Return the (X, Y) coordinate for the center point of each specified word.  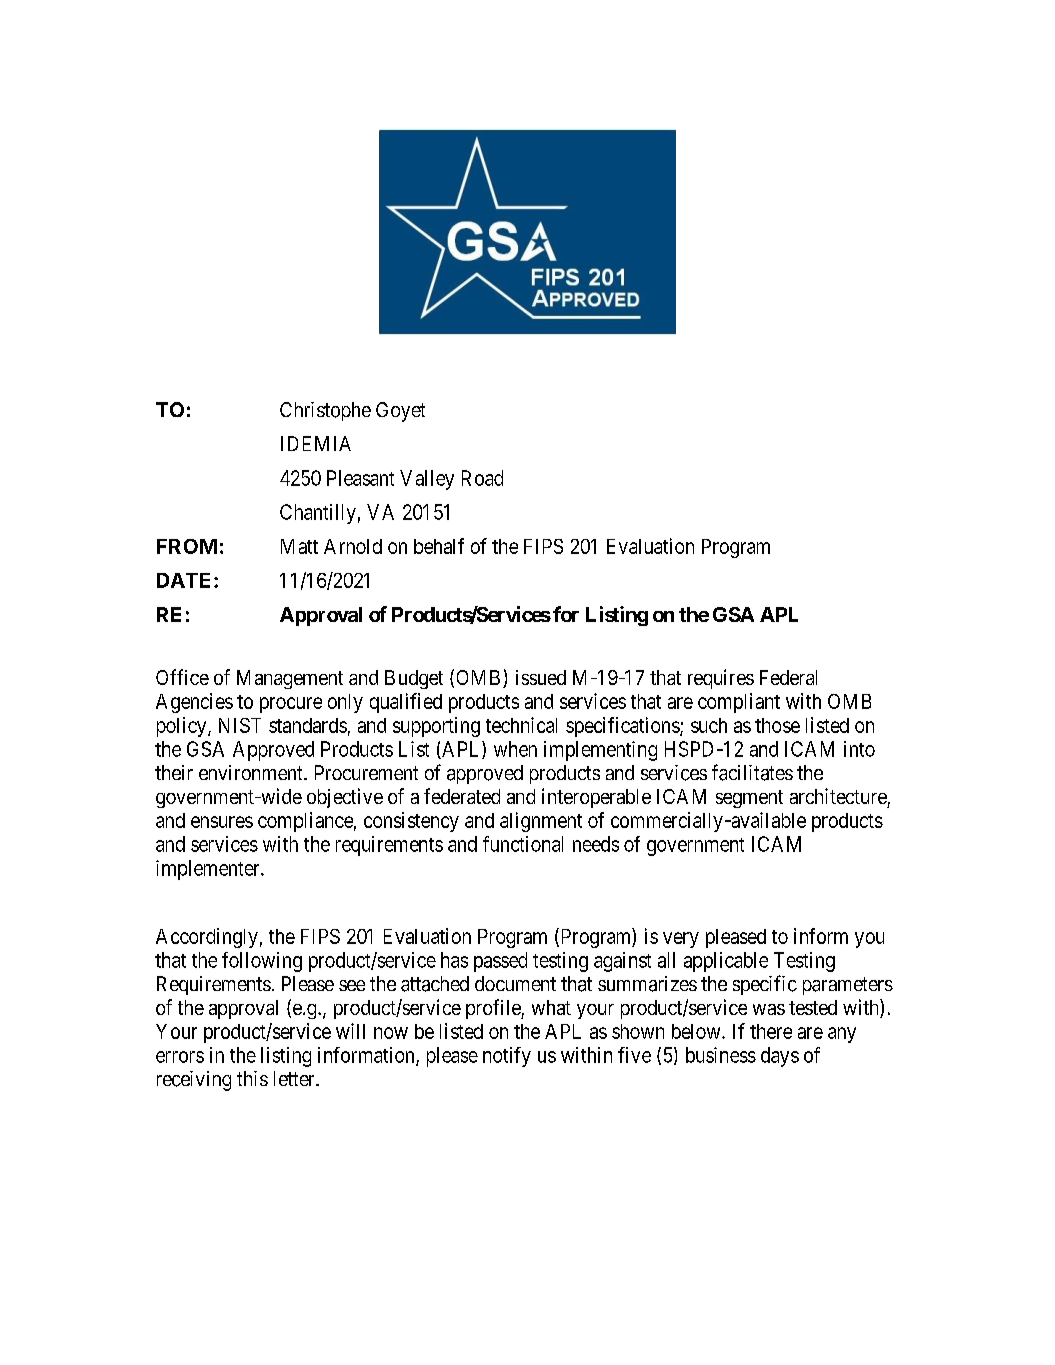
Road (482, 478)
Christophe (325, 411)
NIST (240, 725)
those (777, 725)
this (252, 1078)
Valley (427, 480)
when (515, 749)
